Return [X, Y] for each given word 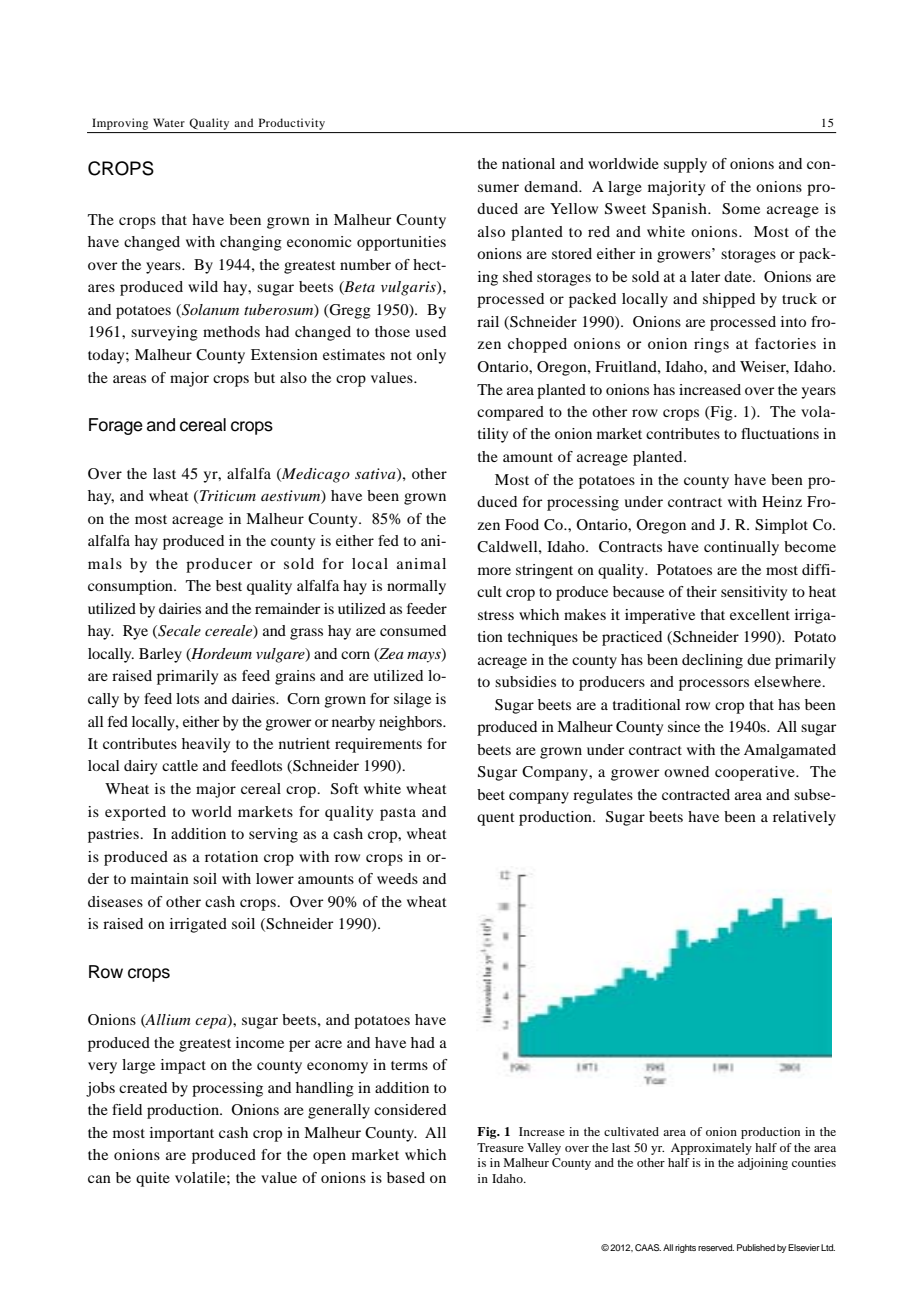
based [406, 1177]
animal [421, 563]
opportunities [401, 243]
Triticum [228, 495]
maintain [160, 878]
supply [685, 165]
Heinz [782, 501]
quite [153, 1179]
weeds [397, 878]
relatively [804, 818]
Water [169, 122]
